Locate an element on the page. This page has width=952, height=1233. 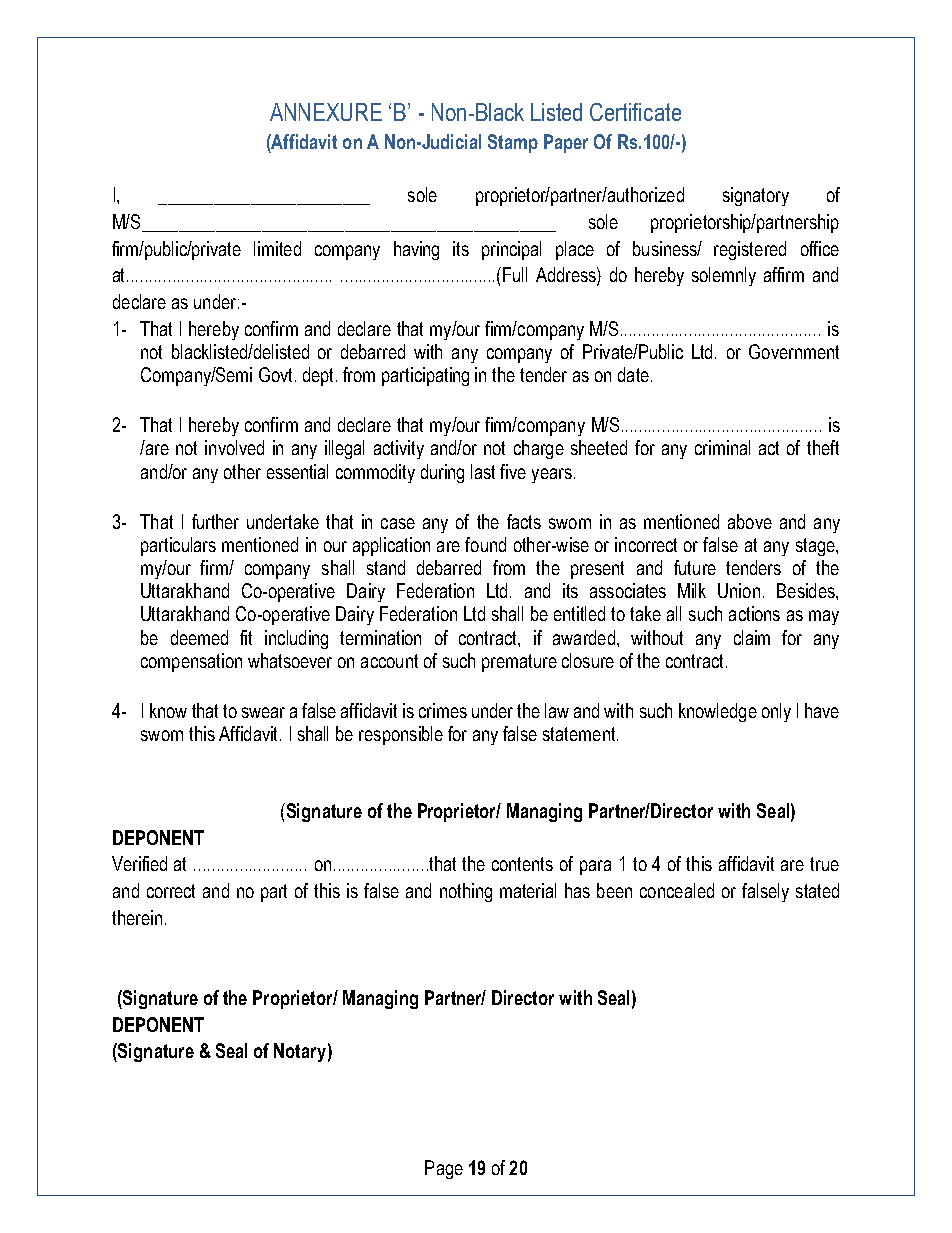
Government is located at coordinates (794, 351).
